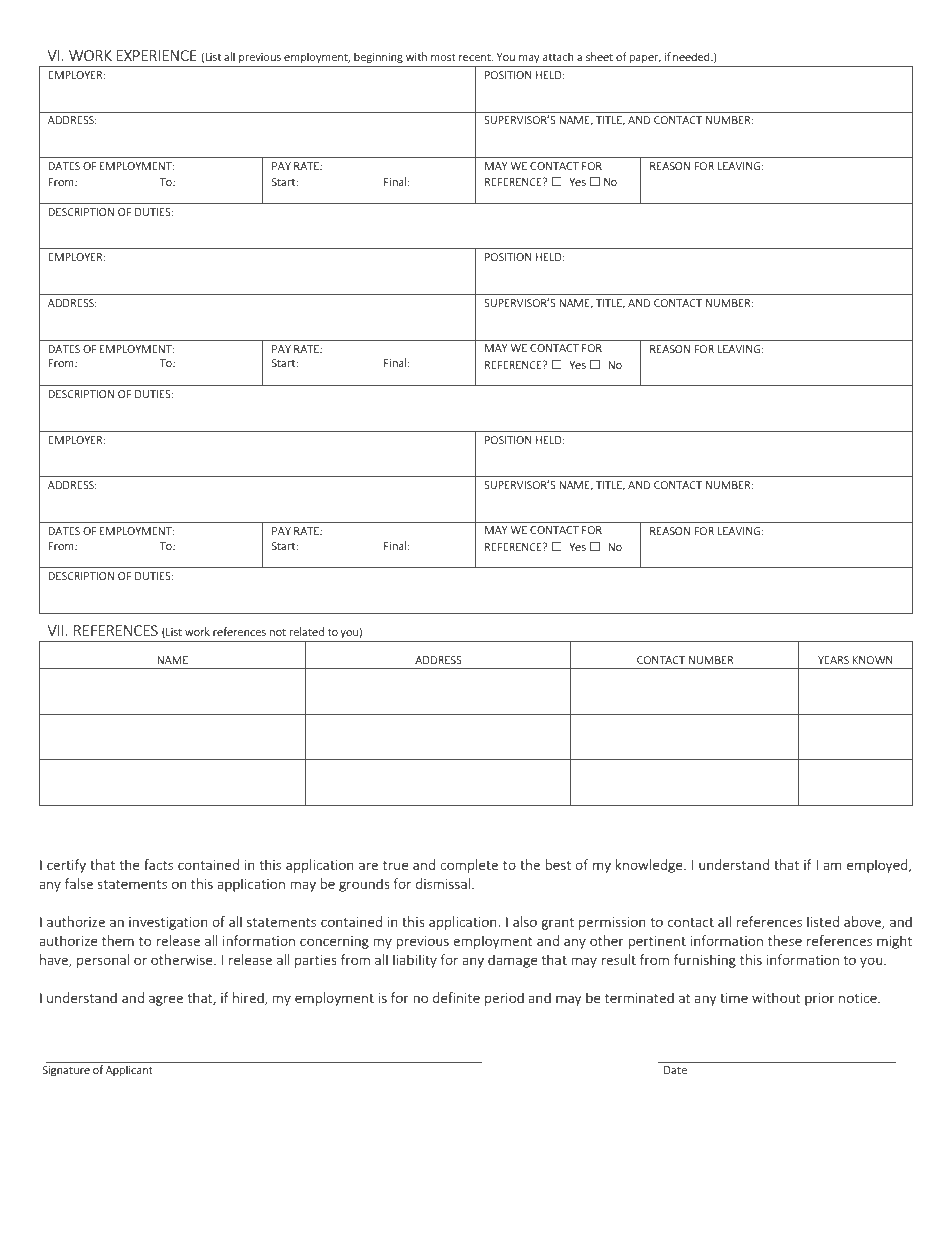 This page has height=1233, width=952. I want to click on KNOWN, so click(873, 660).
